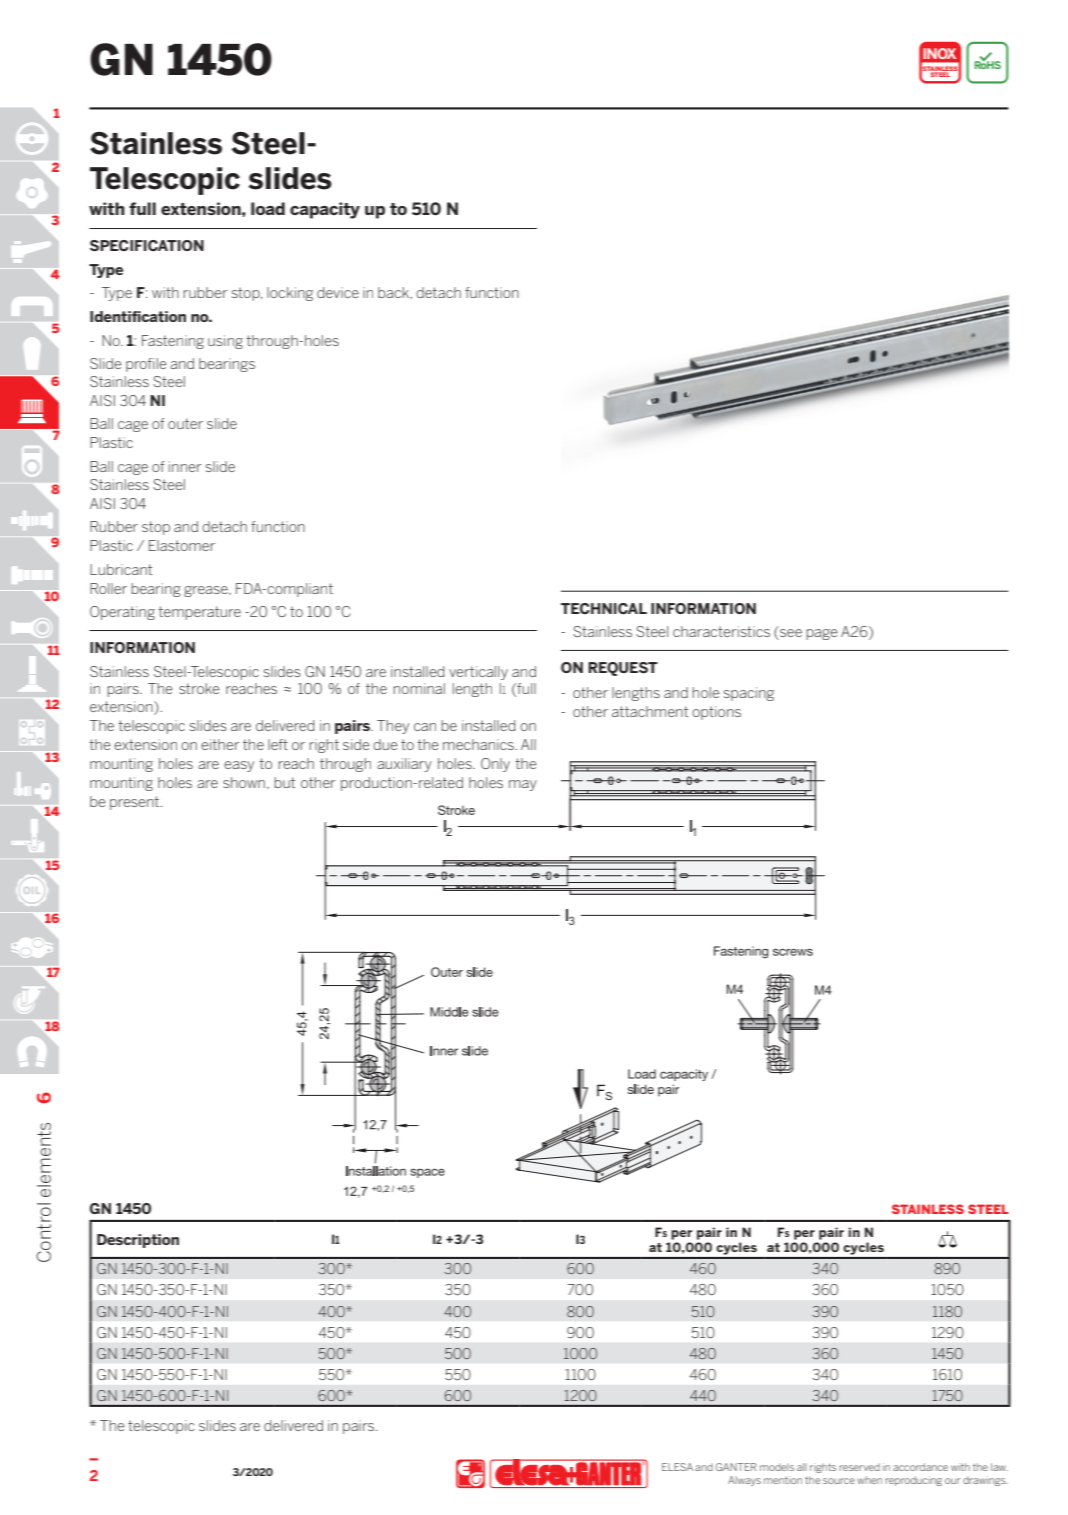  Describe the element at coordinates (744, 1481) in the screenshot. I see `Always` at that location.
